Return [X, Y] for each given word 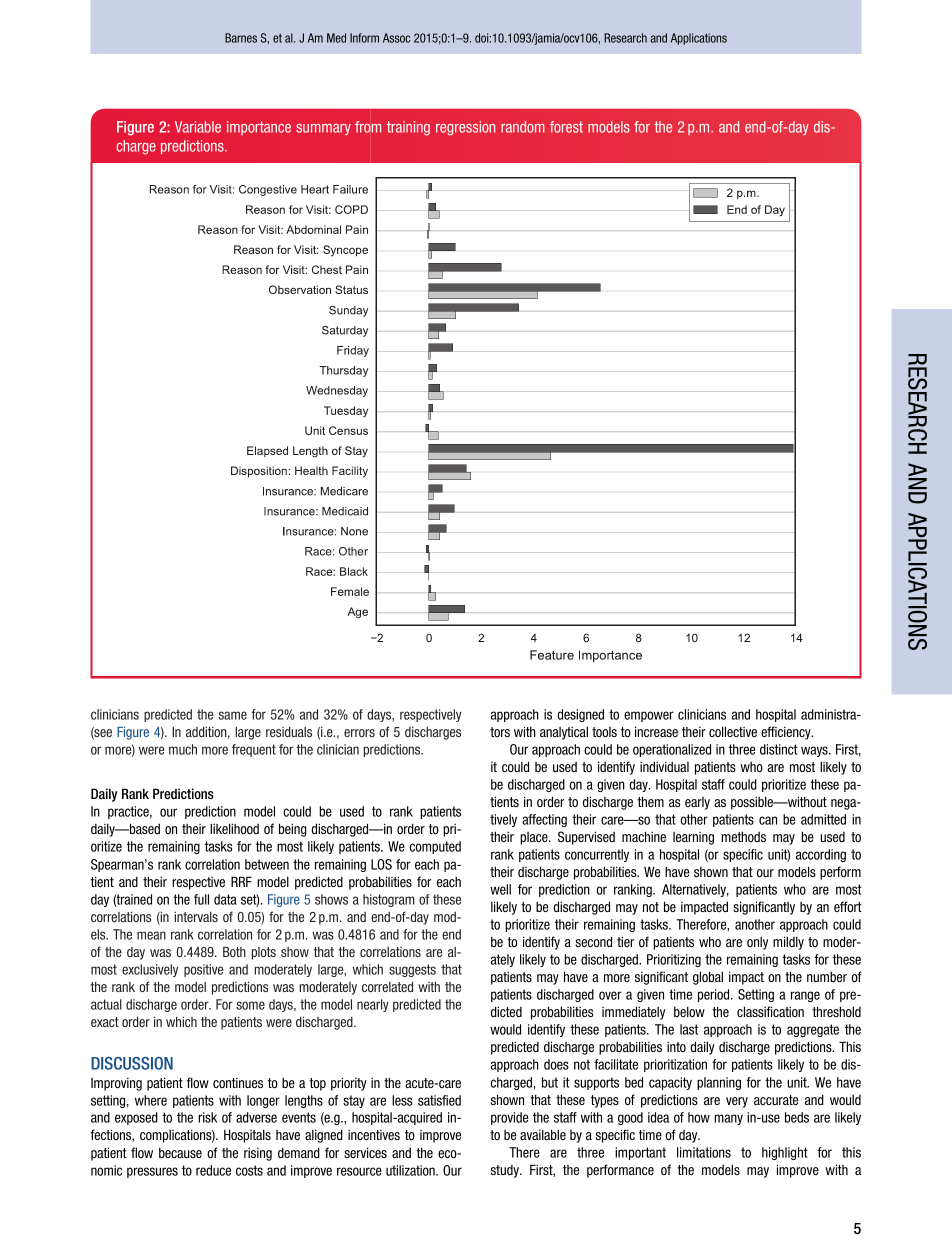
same [232, 715]
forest [566, 127]
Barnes [241, 38]
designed [580, 715]
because [180, 1152]
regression [465, 128]
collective [733, 731]
